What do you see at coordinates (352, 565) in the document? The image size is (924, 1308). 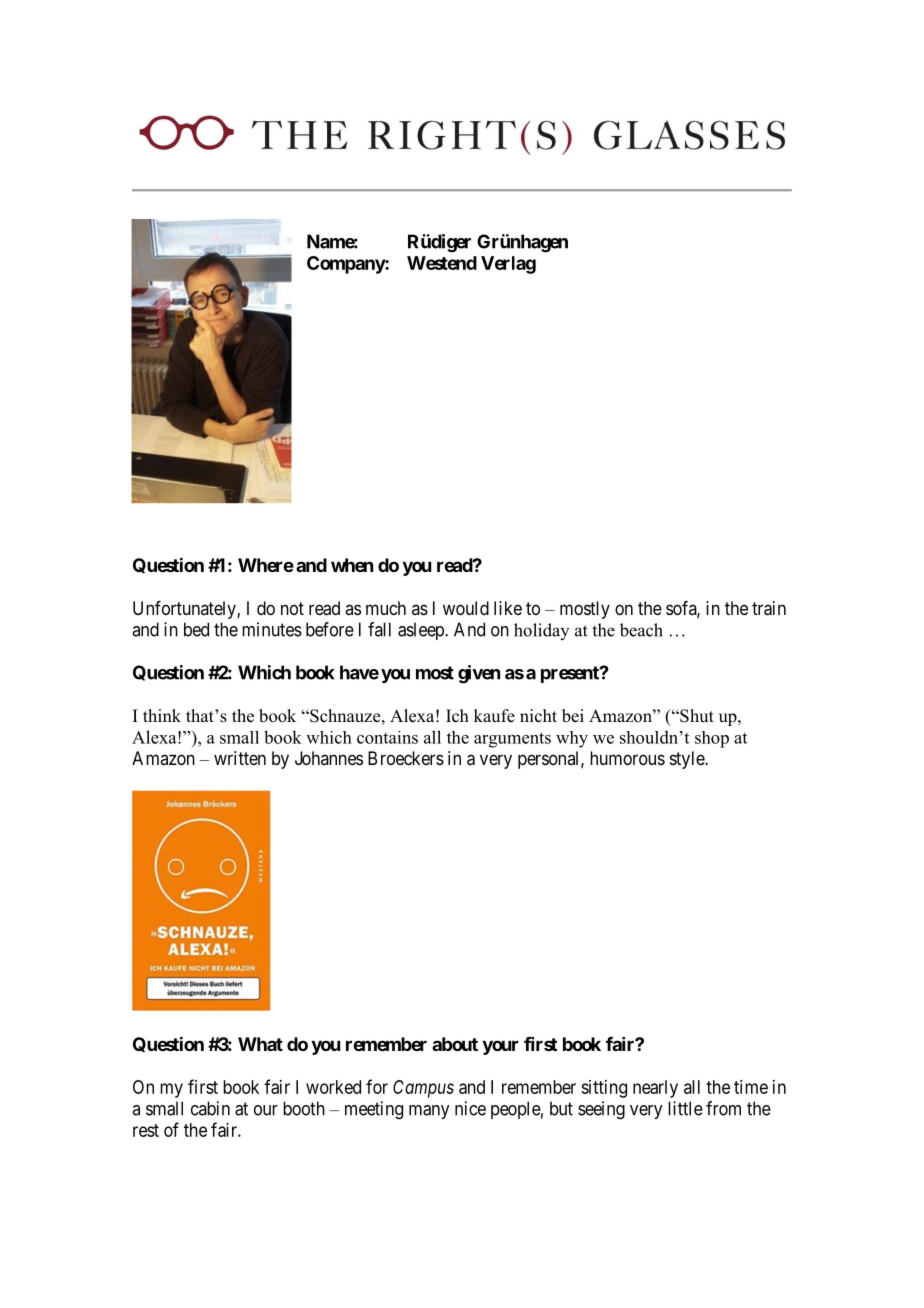 I see `when` at bounding box center [352, 565].
